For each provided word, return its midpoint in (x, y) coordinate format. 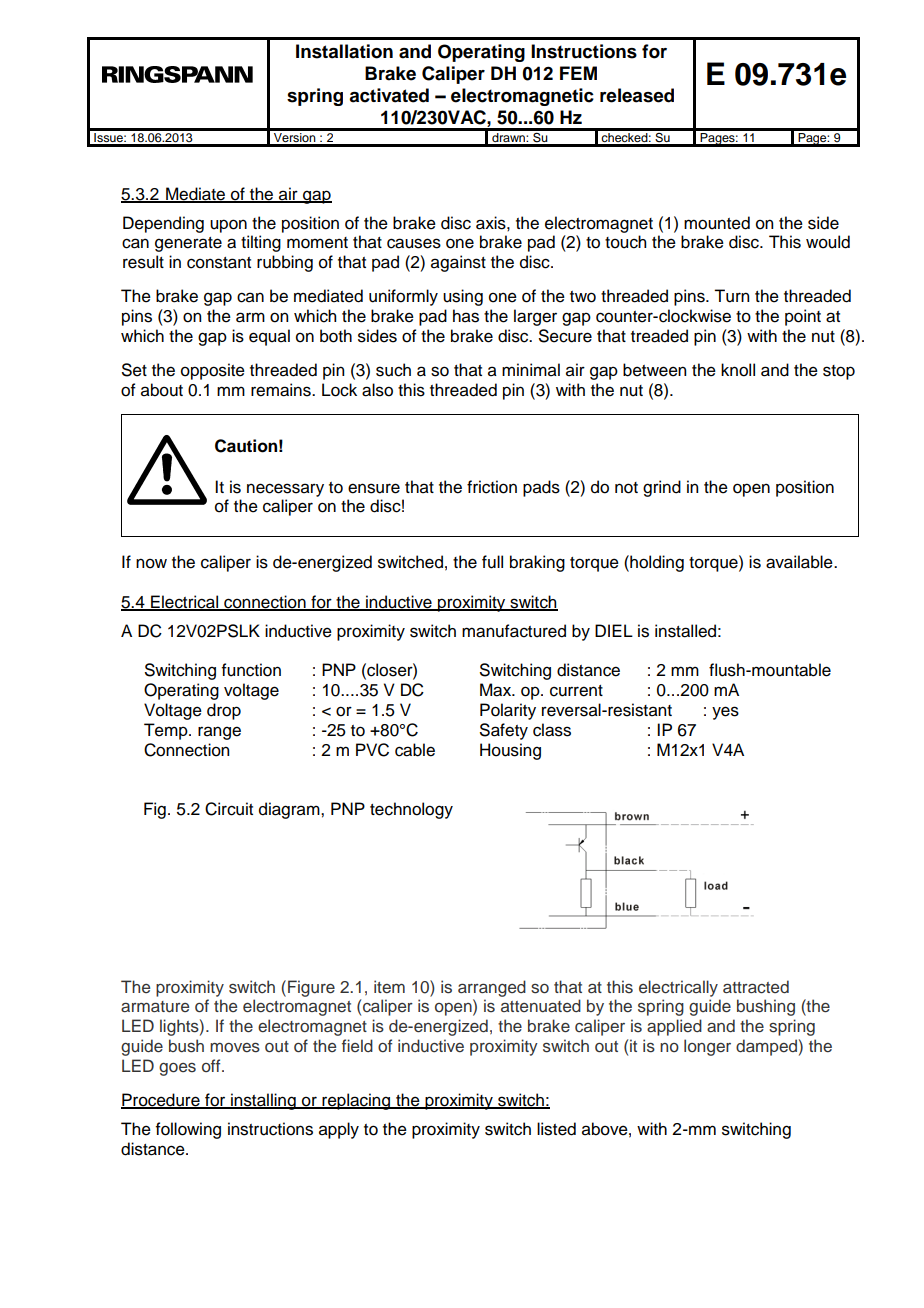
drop (224, 711)
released (637, 95)
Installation (344, 51)
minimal (531, 370)
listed (556, 1129)
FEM (578, 73)
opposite (213, 371)
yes (725, 713)
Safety (504, 731)
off (212, 1065)
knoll (738, 370)
